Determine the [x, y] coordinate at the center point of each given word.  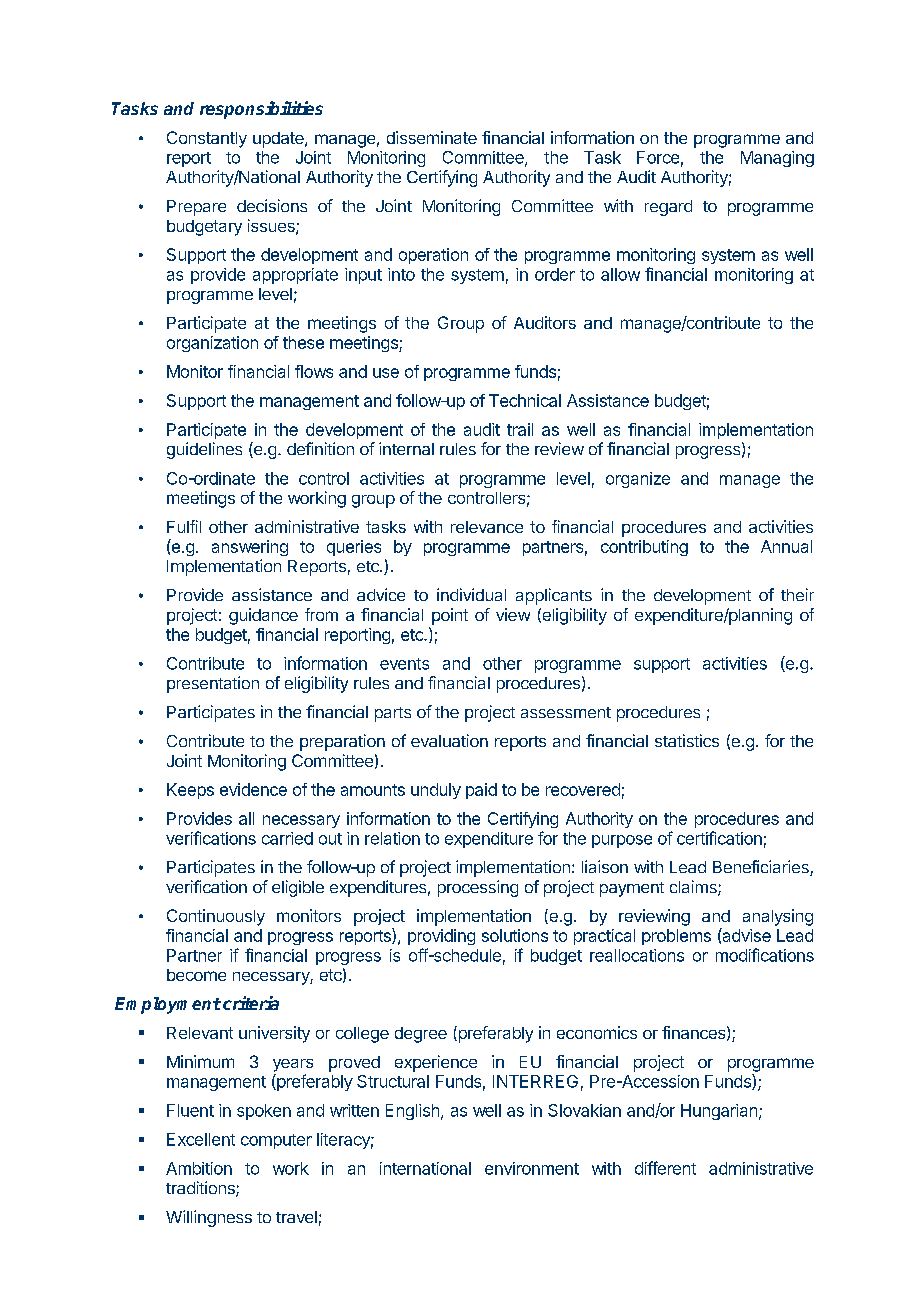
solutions [515, 935]
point [450, 616]
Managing [777, 159]
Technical [525, 400]
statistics [687, 740]
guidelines [204, 450]
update [279, 140]
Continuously [216, 917]
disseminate [432, 137]
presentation [213, 684]
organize [638, 480]
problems [676, 937]
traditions [201, 1189]
